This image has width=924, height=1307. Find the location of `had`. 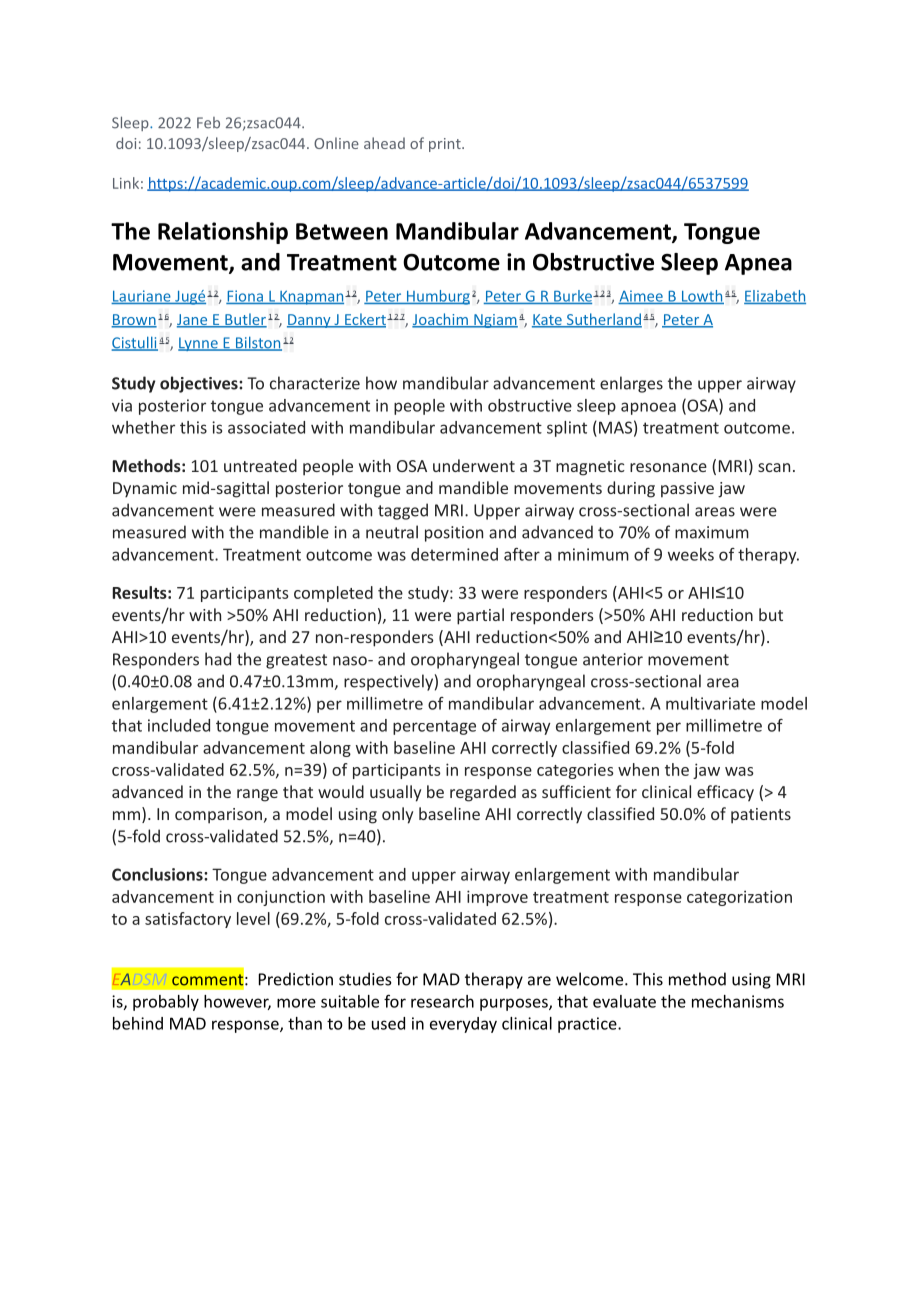

had is located at coordinates (218, 659).
